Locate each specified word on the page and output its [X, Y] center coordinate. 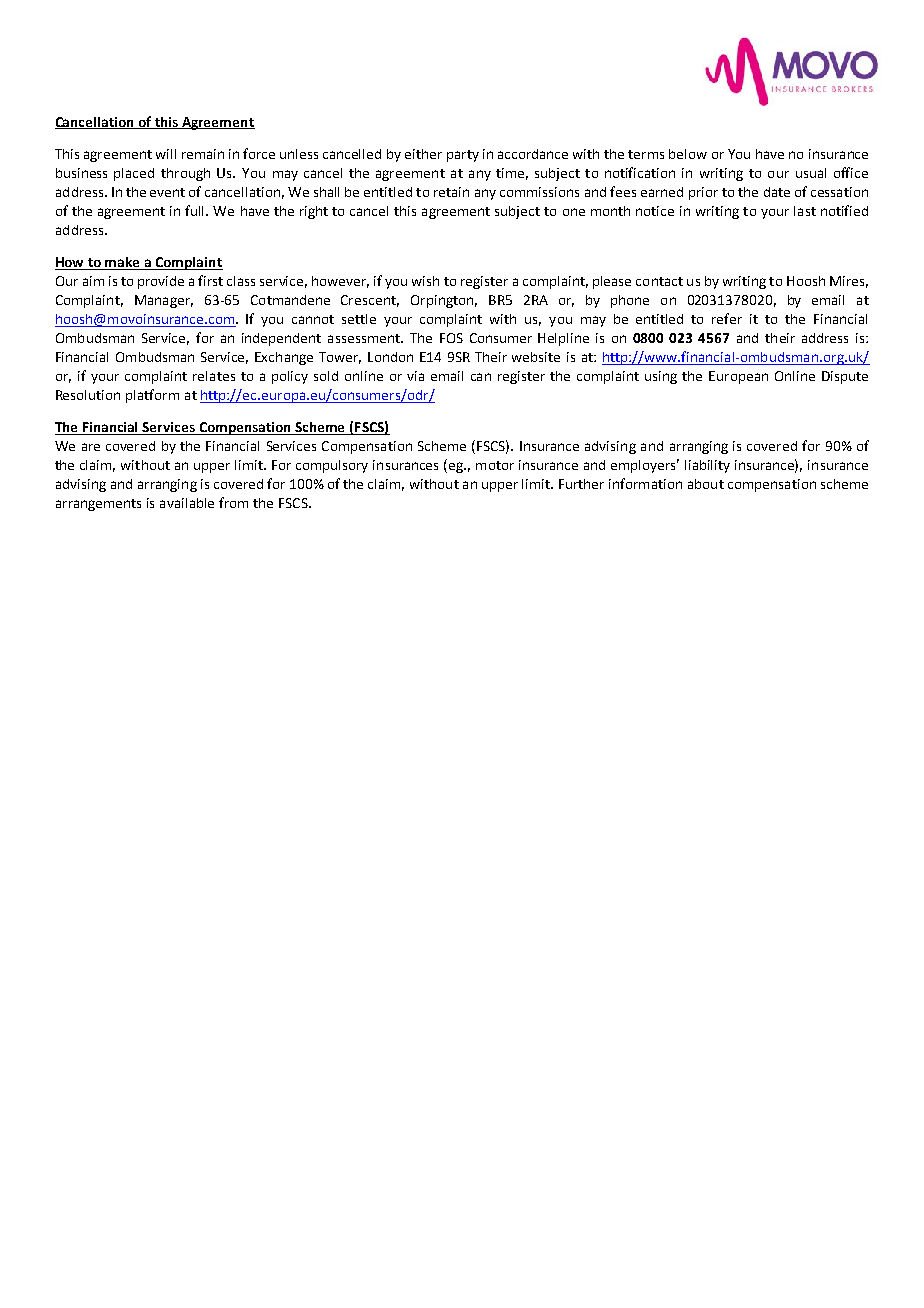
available [187, 503]
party [463, 156]
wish [425, 281]
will [166, 154]
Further [581, 484]
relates [214, 376]
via [415, 376]
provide [161, 282]
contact [659, 281]
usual [811, 173]
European [738, 377]
